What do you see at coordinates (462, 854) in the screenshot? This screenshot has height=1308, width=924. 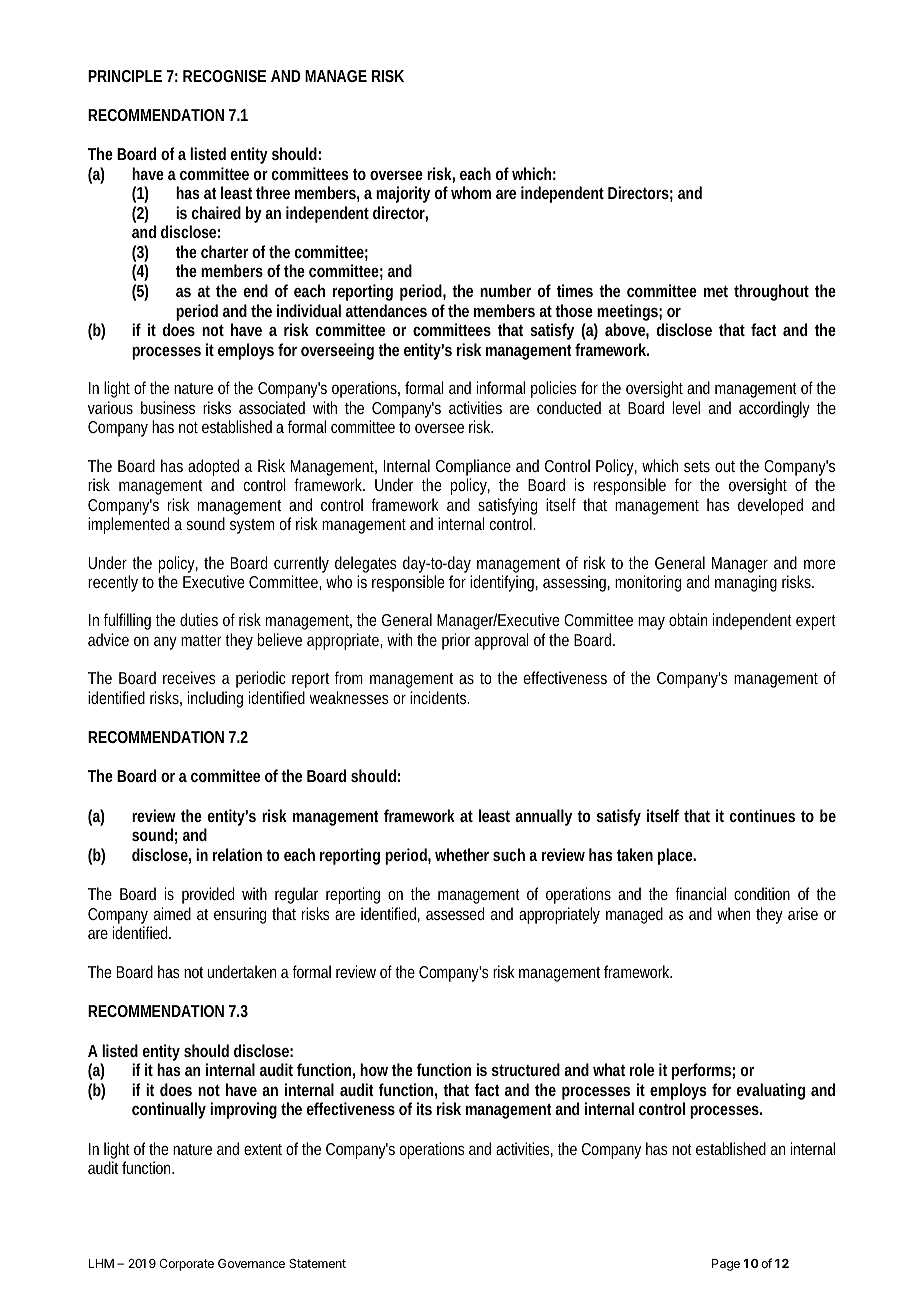 I see `whether` at bounding box center [462, 854].
